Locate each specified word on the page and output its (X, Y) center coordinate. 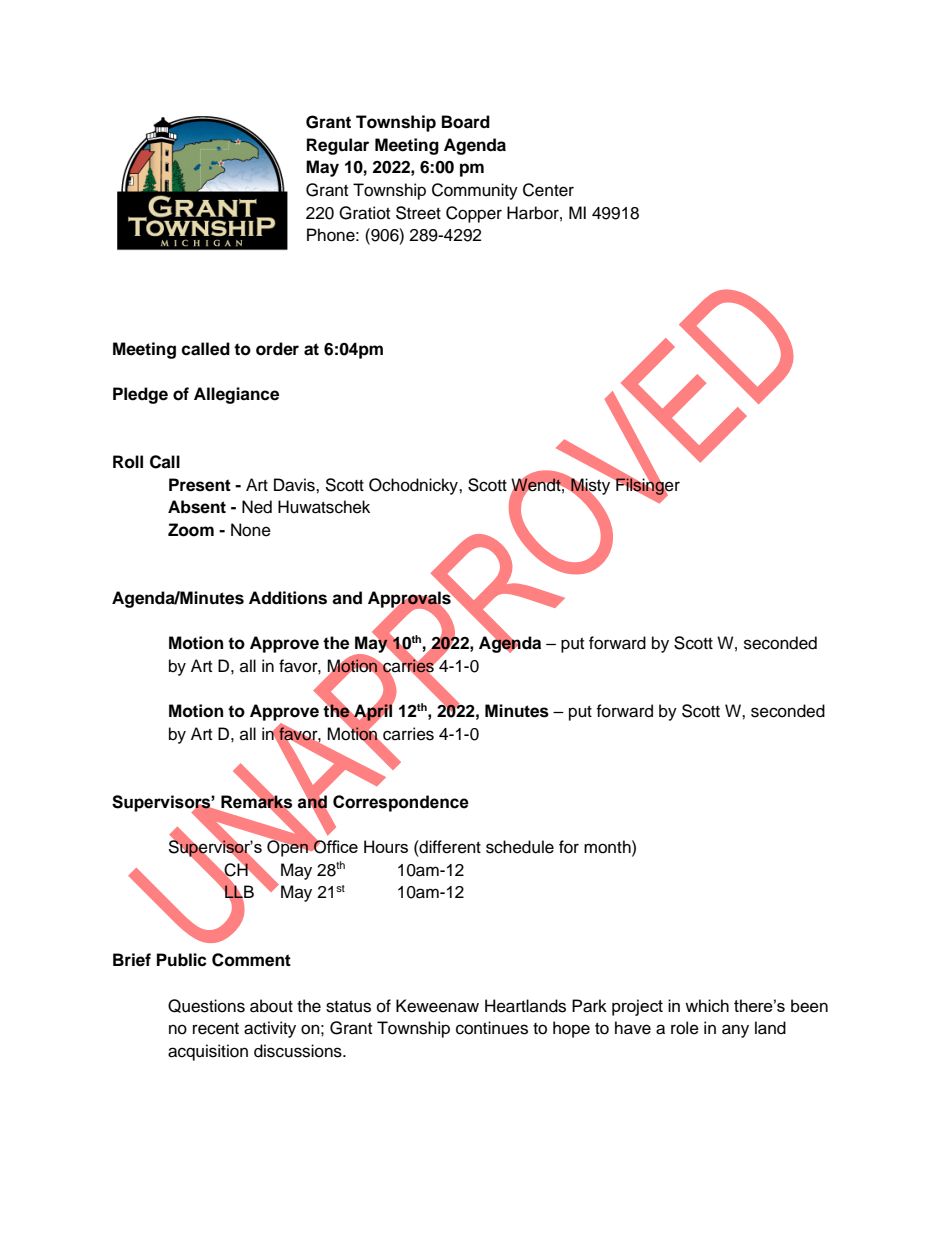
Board (466, 122)
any (735, 1031)
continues (492, 1028)
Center (548, 190)
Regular (338, 146)
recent (216, 1029)
